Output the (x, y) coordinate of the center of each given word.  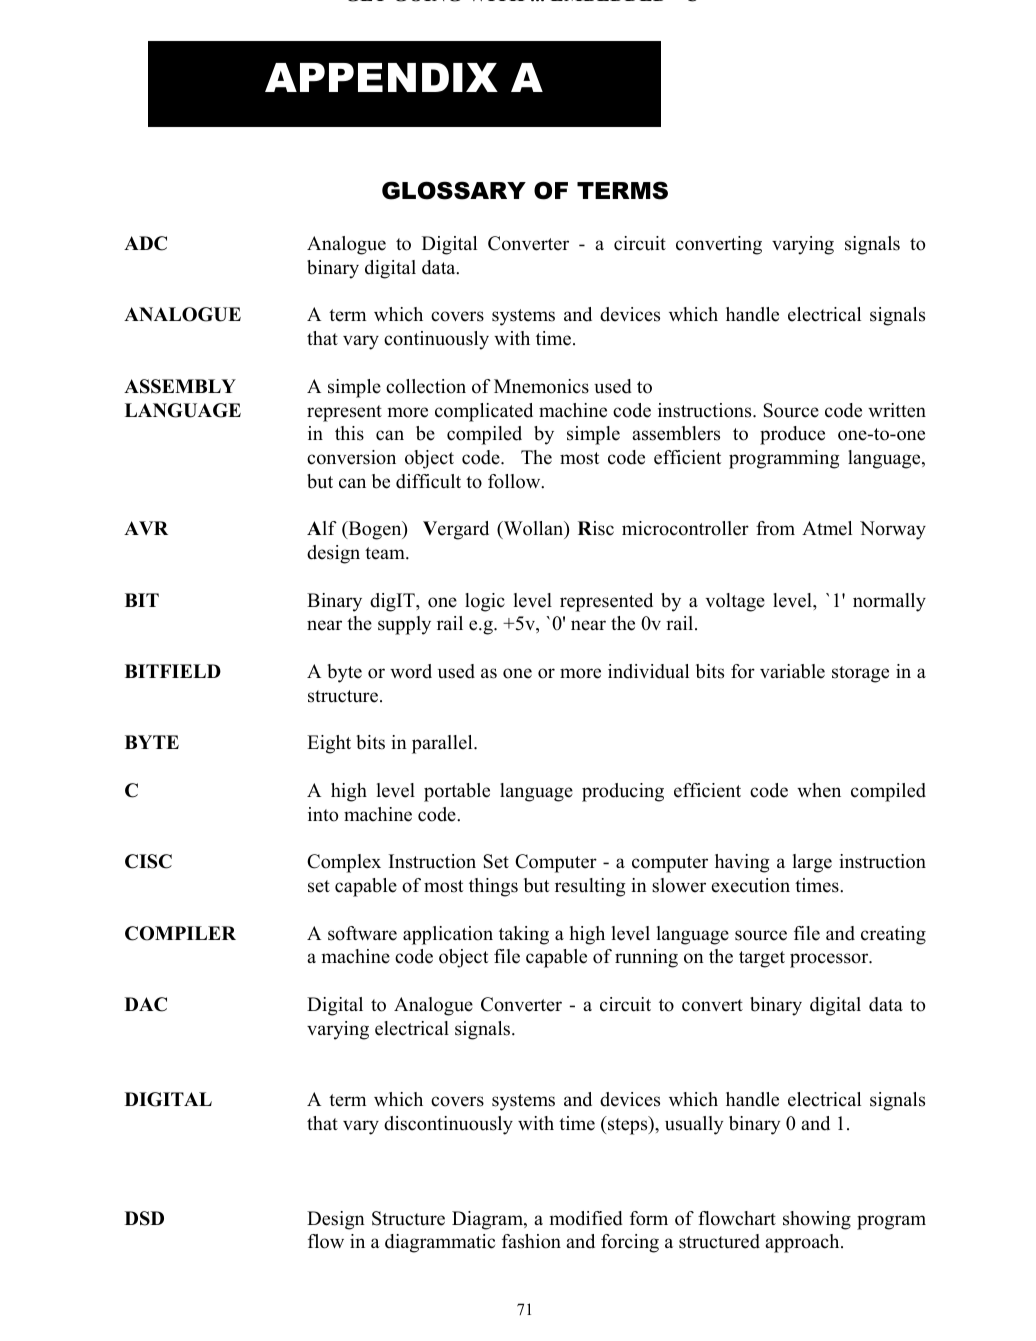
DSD (144, 1218)
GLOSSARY (454, 190)
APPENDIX (381, 77)
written (897, 410)
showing (817, 1220)
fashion (531, 1241)
